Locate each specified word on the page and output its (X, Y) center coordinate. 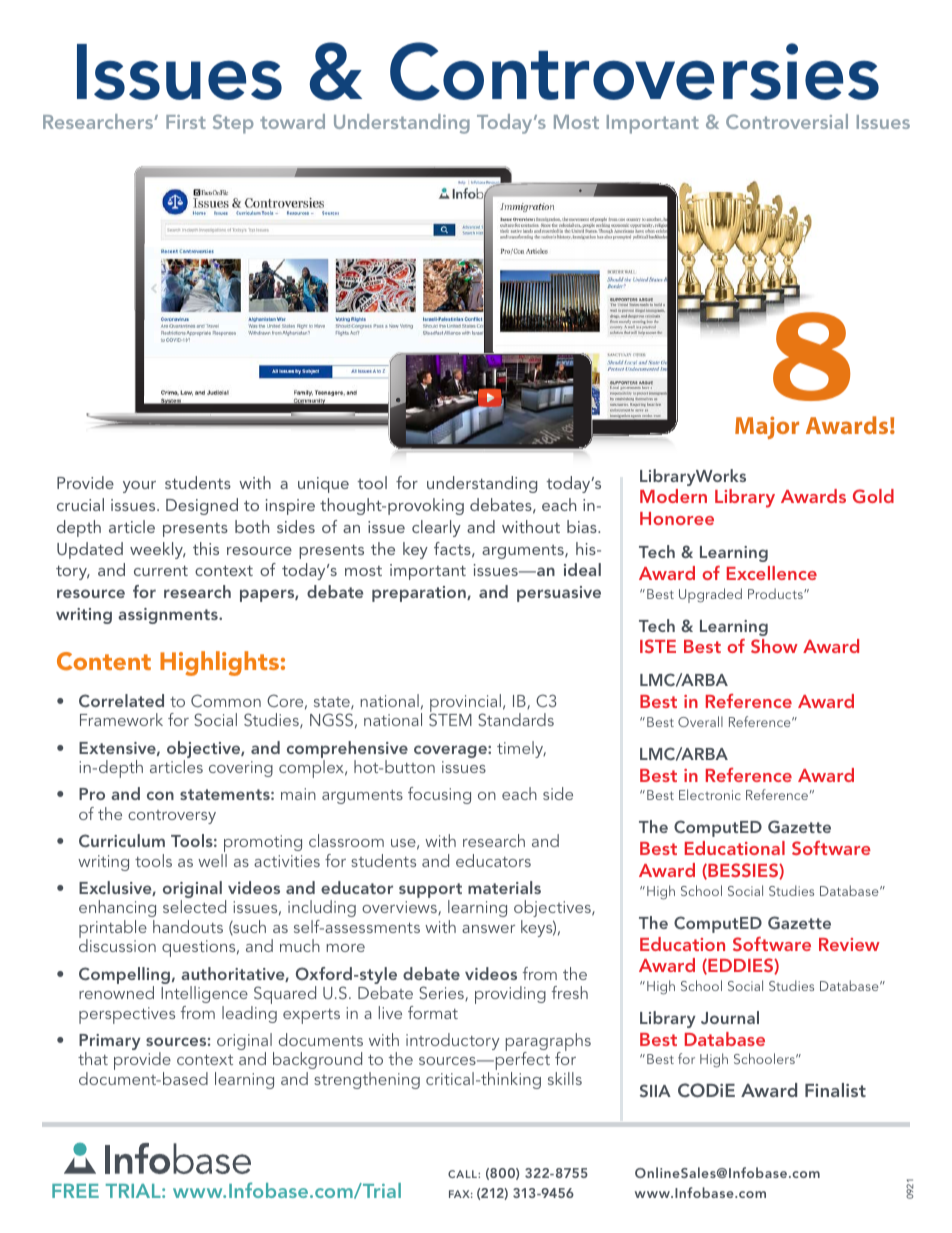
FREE (75, 1191)
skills (565, 1078)
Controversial (787, 121)
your (139, 487)
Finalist (835, 1090)
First (186, 122)
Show (774, 646)
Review (849, 944)
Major (767, 427)
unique (323, 485)
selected (194, 906)
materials (504, 887)
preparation (420, 594)
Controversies (634, 71)
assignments (169, 616)
